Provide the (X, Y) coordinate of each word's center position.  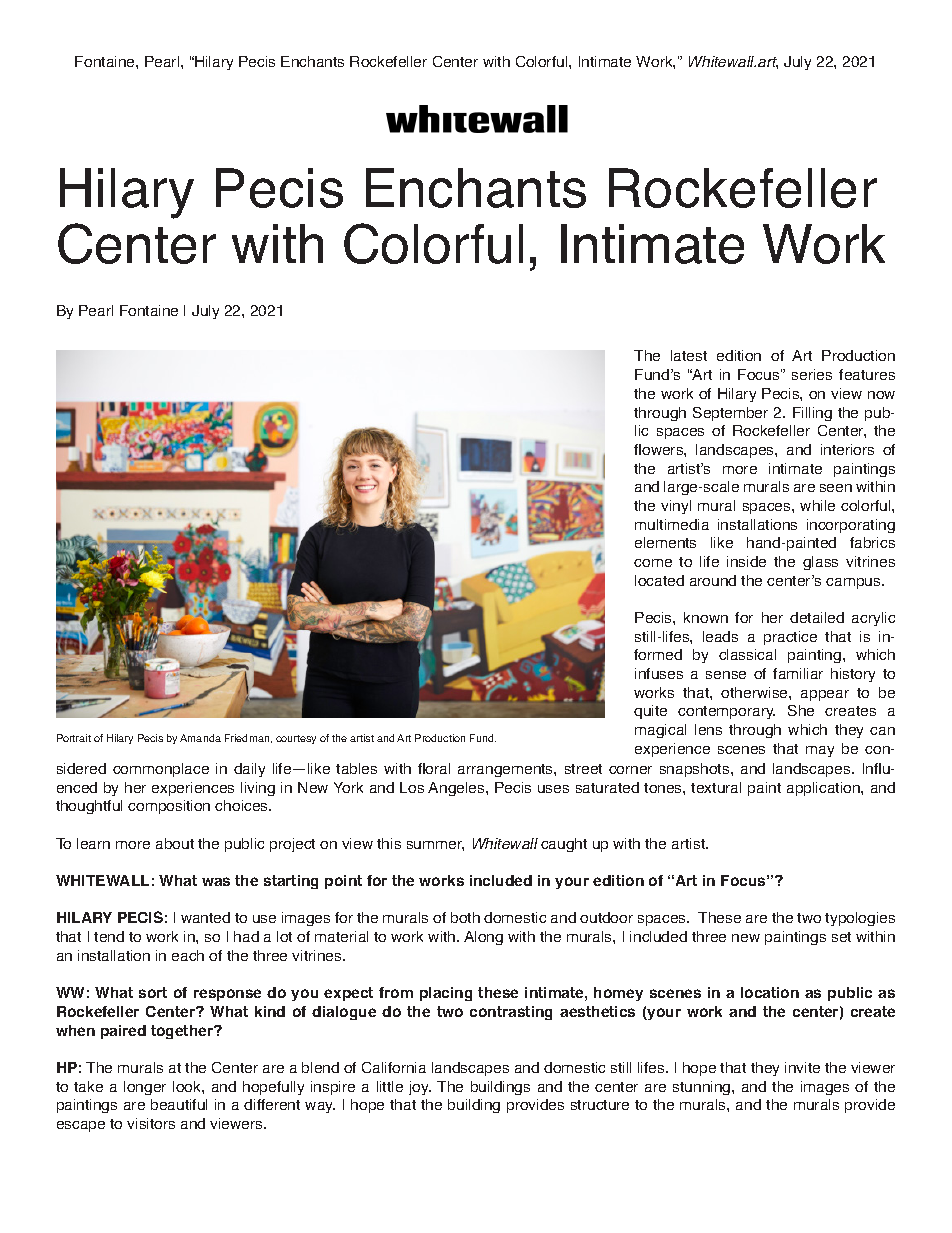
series (812, 374)
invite (802, 1067)
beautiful (179, 1104)
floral (434, 768)
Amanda (200, 738)
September (730, 414)
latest (689, 355)
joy (420, 1088)
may (820, 751)
